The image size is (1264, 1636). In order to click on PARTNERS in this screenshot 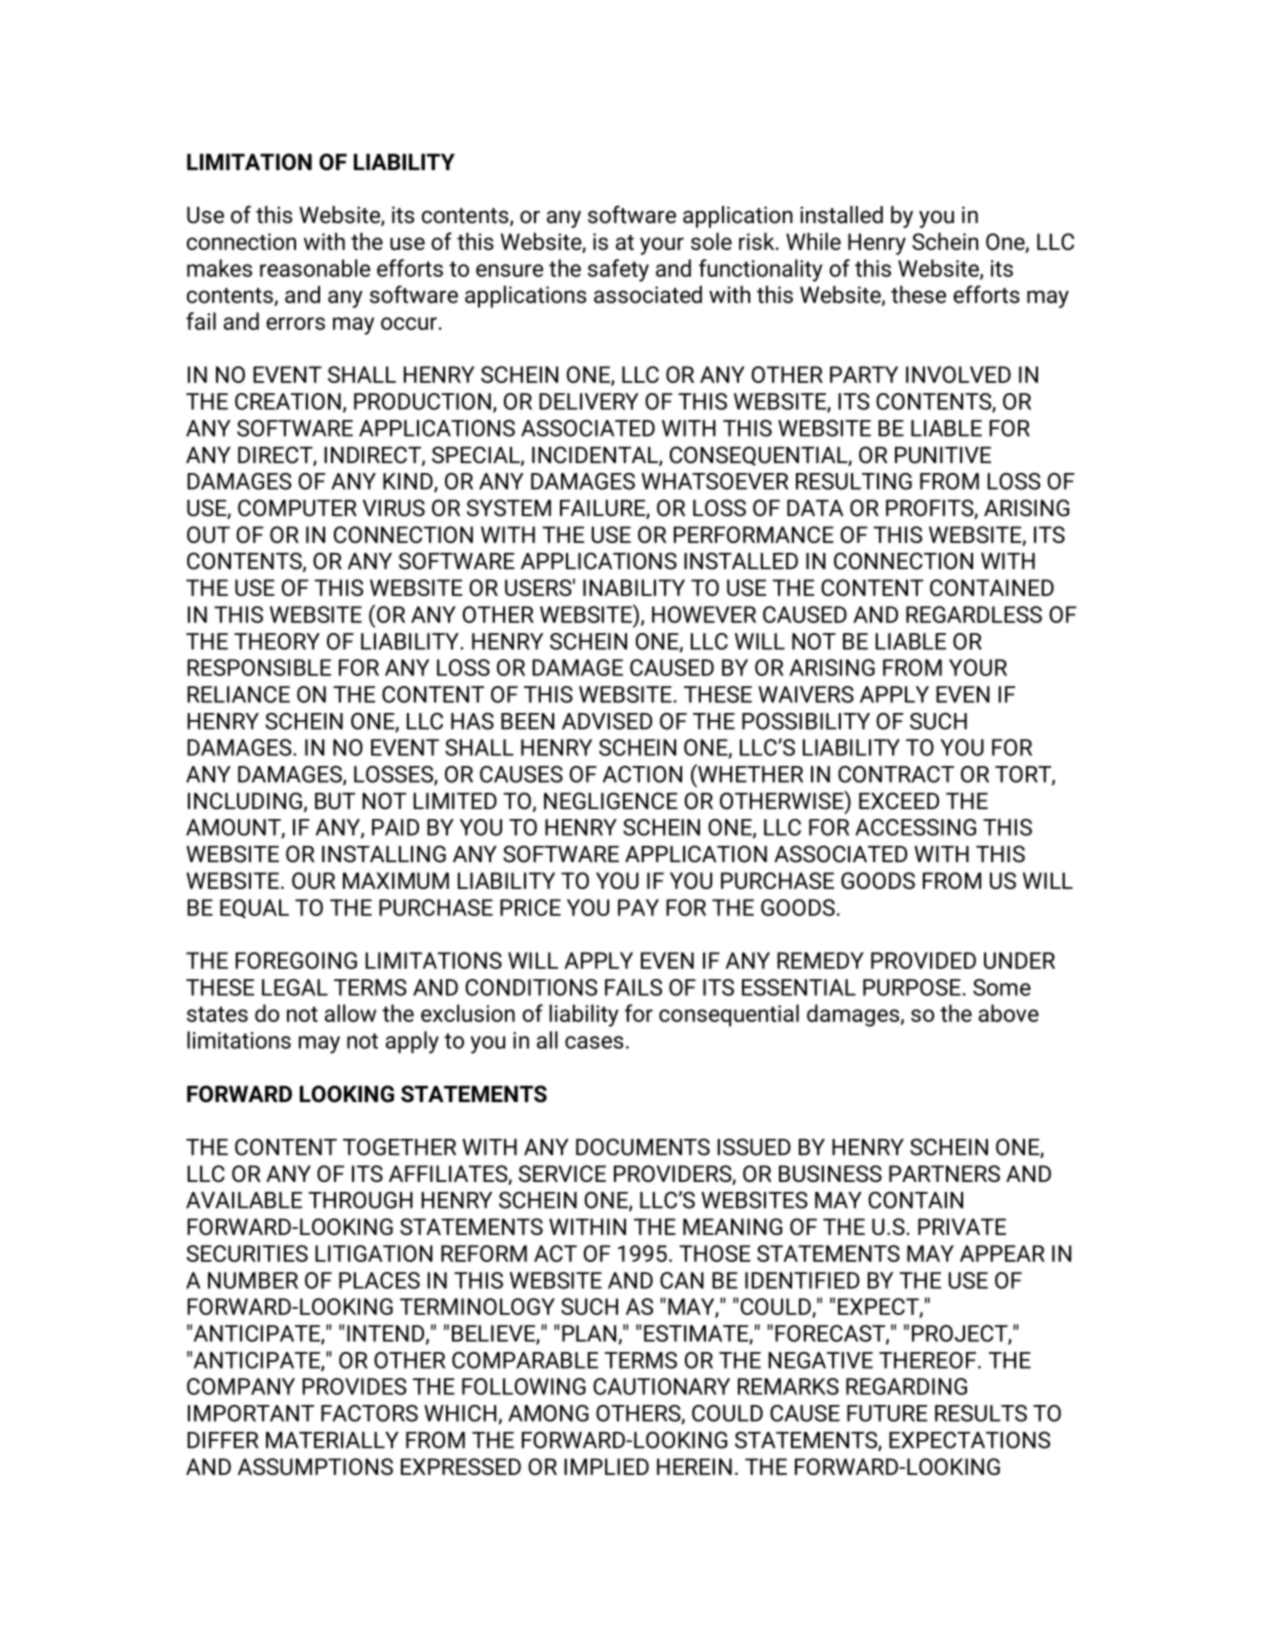, I will do `click(944, 1173)`.
